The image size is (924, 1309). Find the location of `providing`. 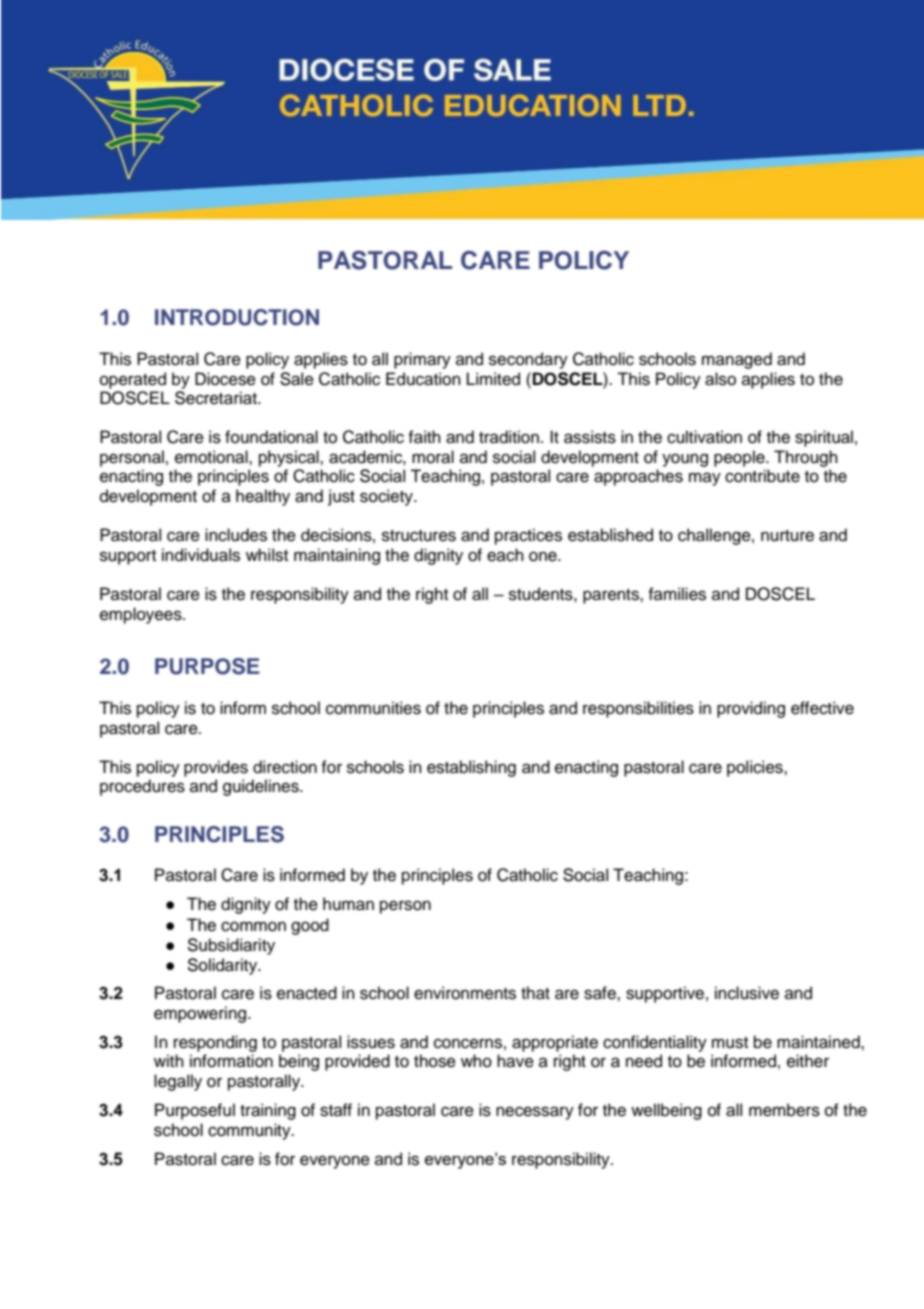

providing is located at coordinates (751, 709).
